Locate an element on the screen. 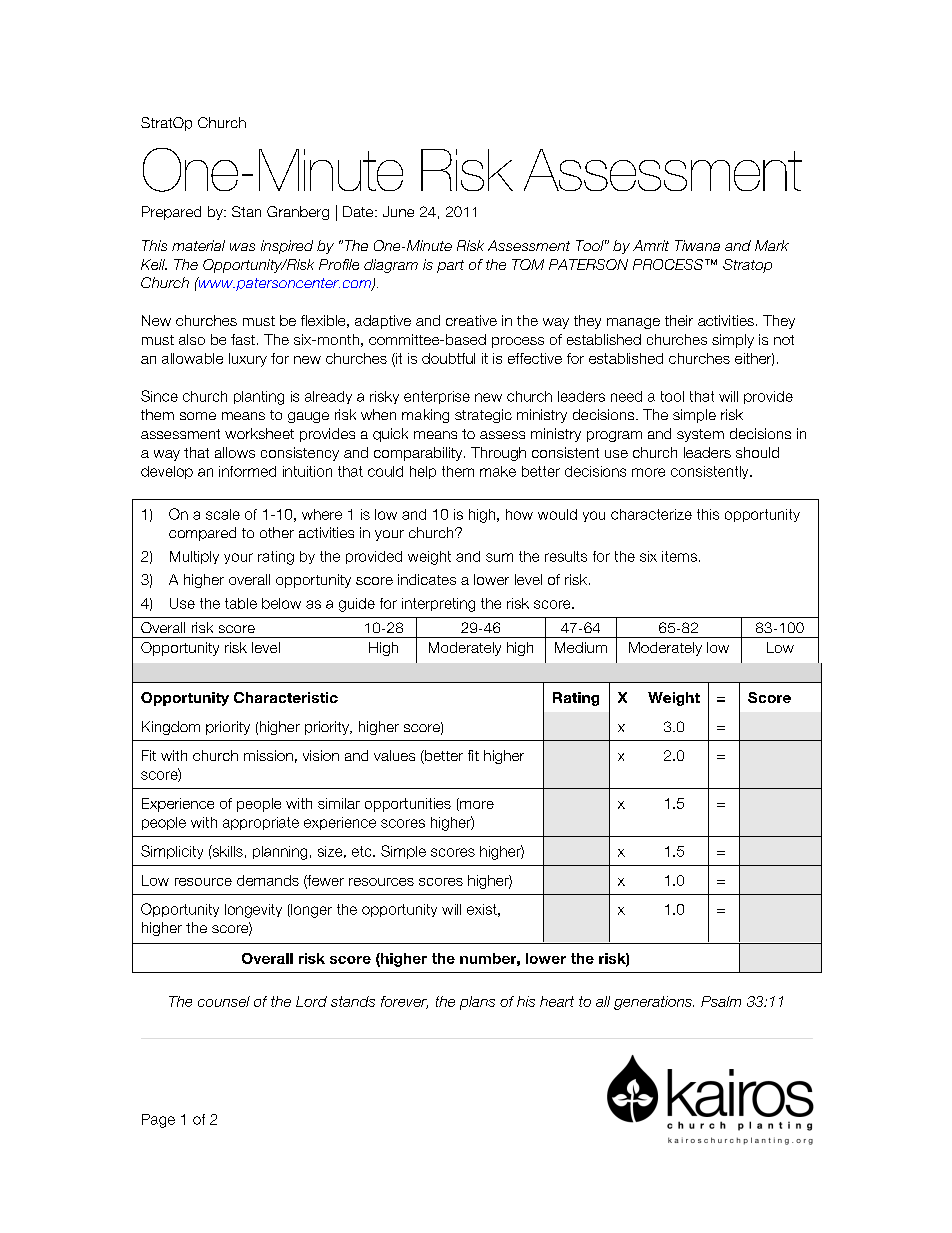  part is located at coordinates (450, 266).
